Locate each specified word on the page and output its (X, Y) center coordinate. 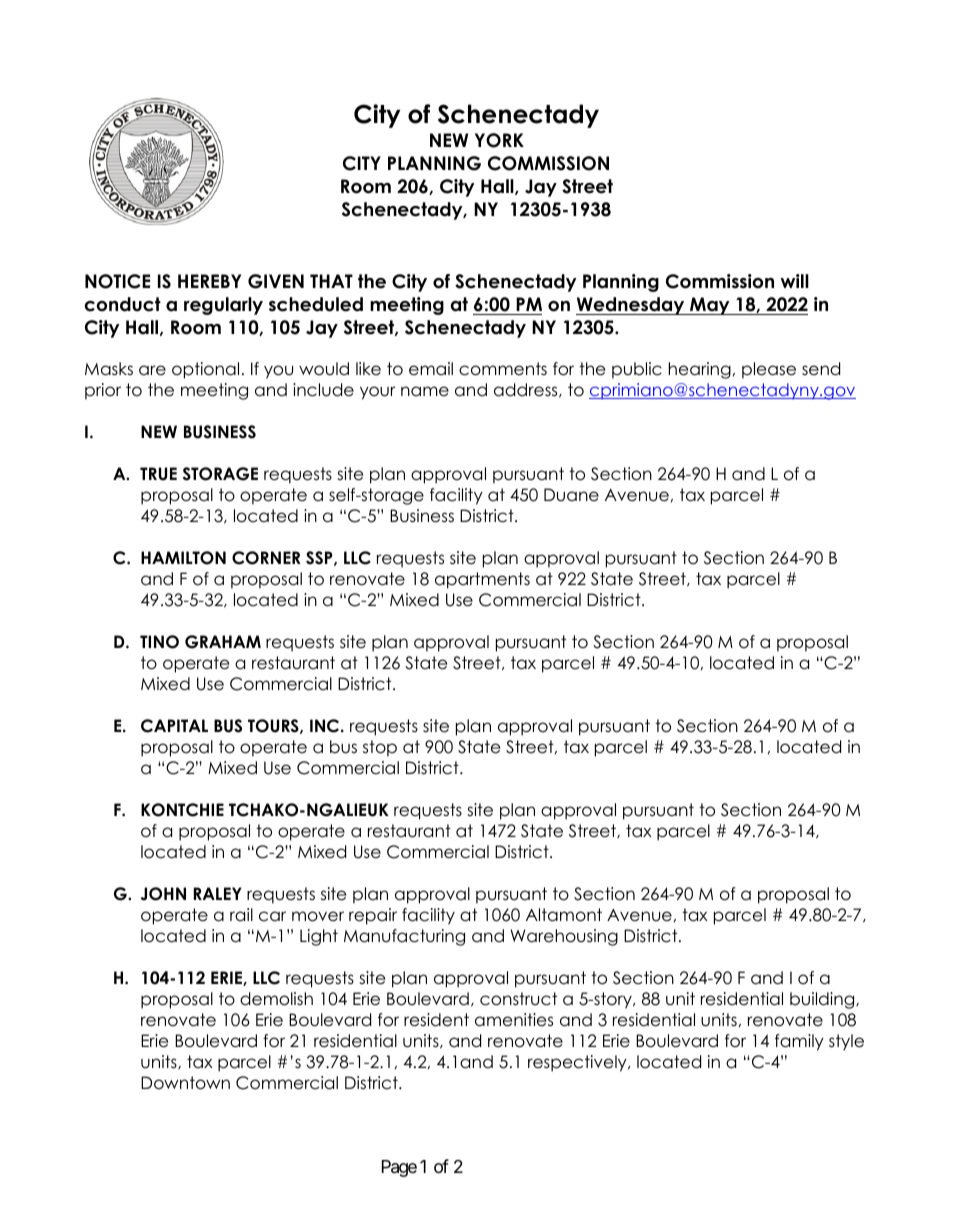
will (795, 281)
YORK (499, 140)
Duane (571, 495)
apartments (482, 580)
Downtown (185, 1083)
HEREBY (209, 281)
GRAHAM (223, 642)
